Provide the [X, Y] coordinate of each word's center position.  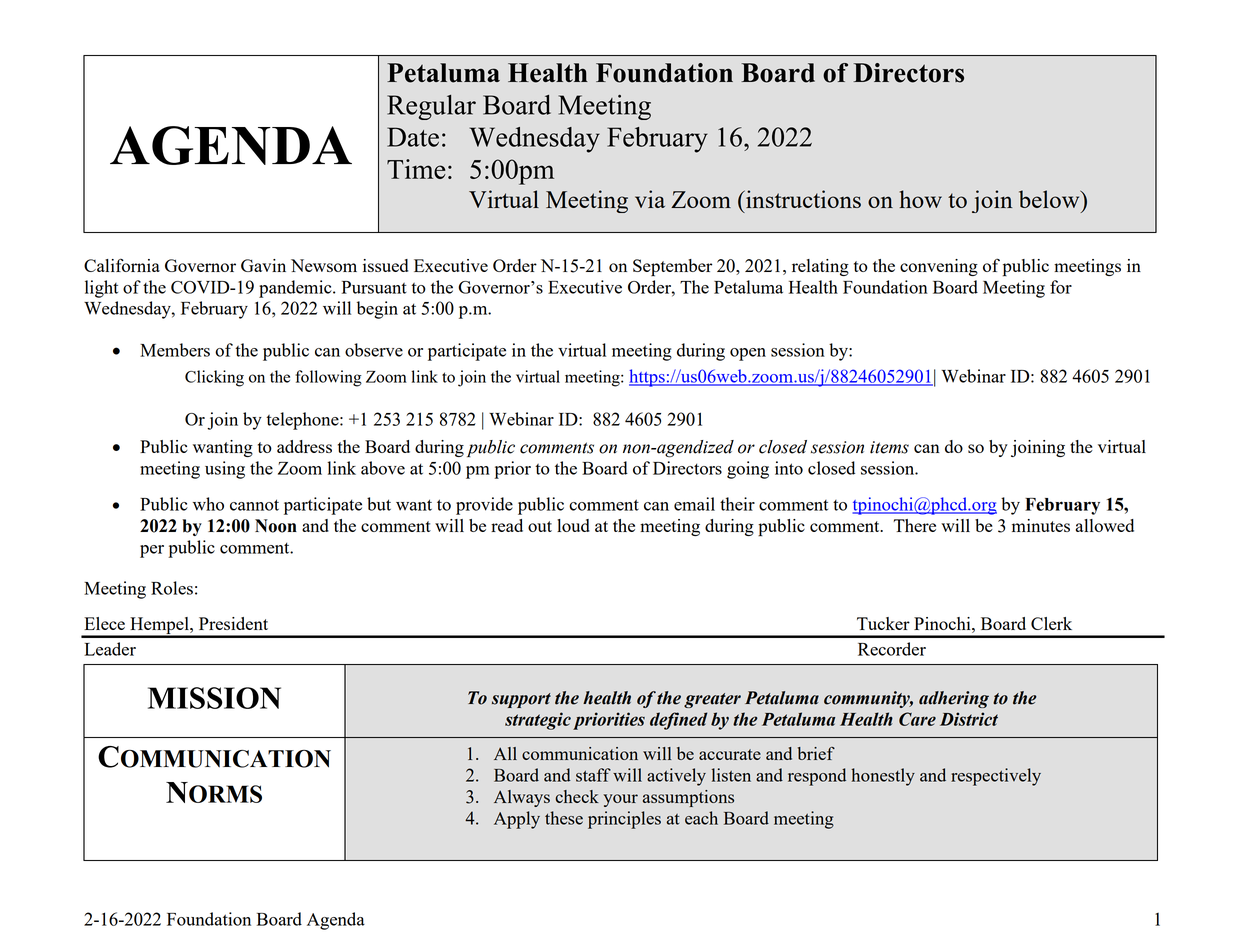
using [225, 470]
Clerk [1051, 623]
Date [413, 137]
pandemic [296, 289]
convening [939, 267]
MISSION [214, 698]
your [620, 800]
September [672, 268]
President [233, 623]
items [889, 447]
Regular [431, 107]
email [694, 504]
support [521, 700]
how [920, 199]
